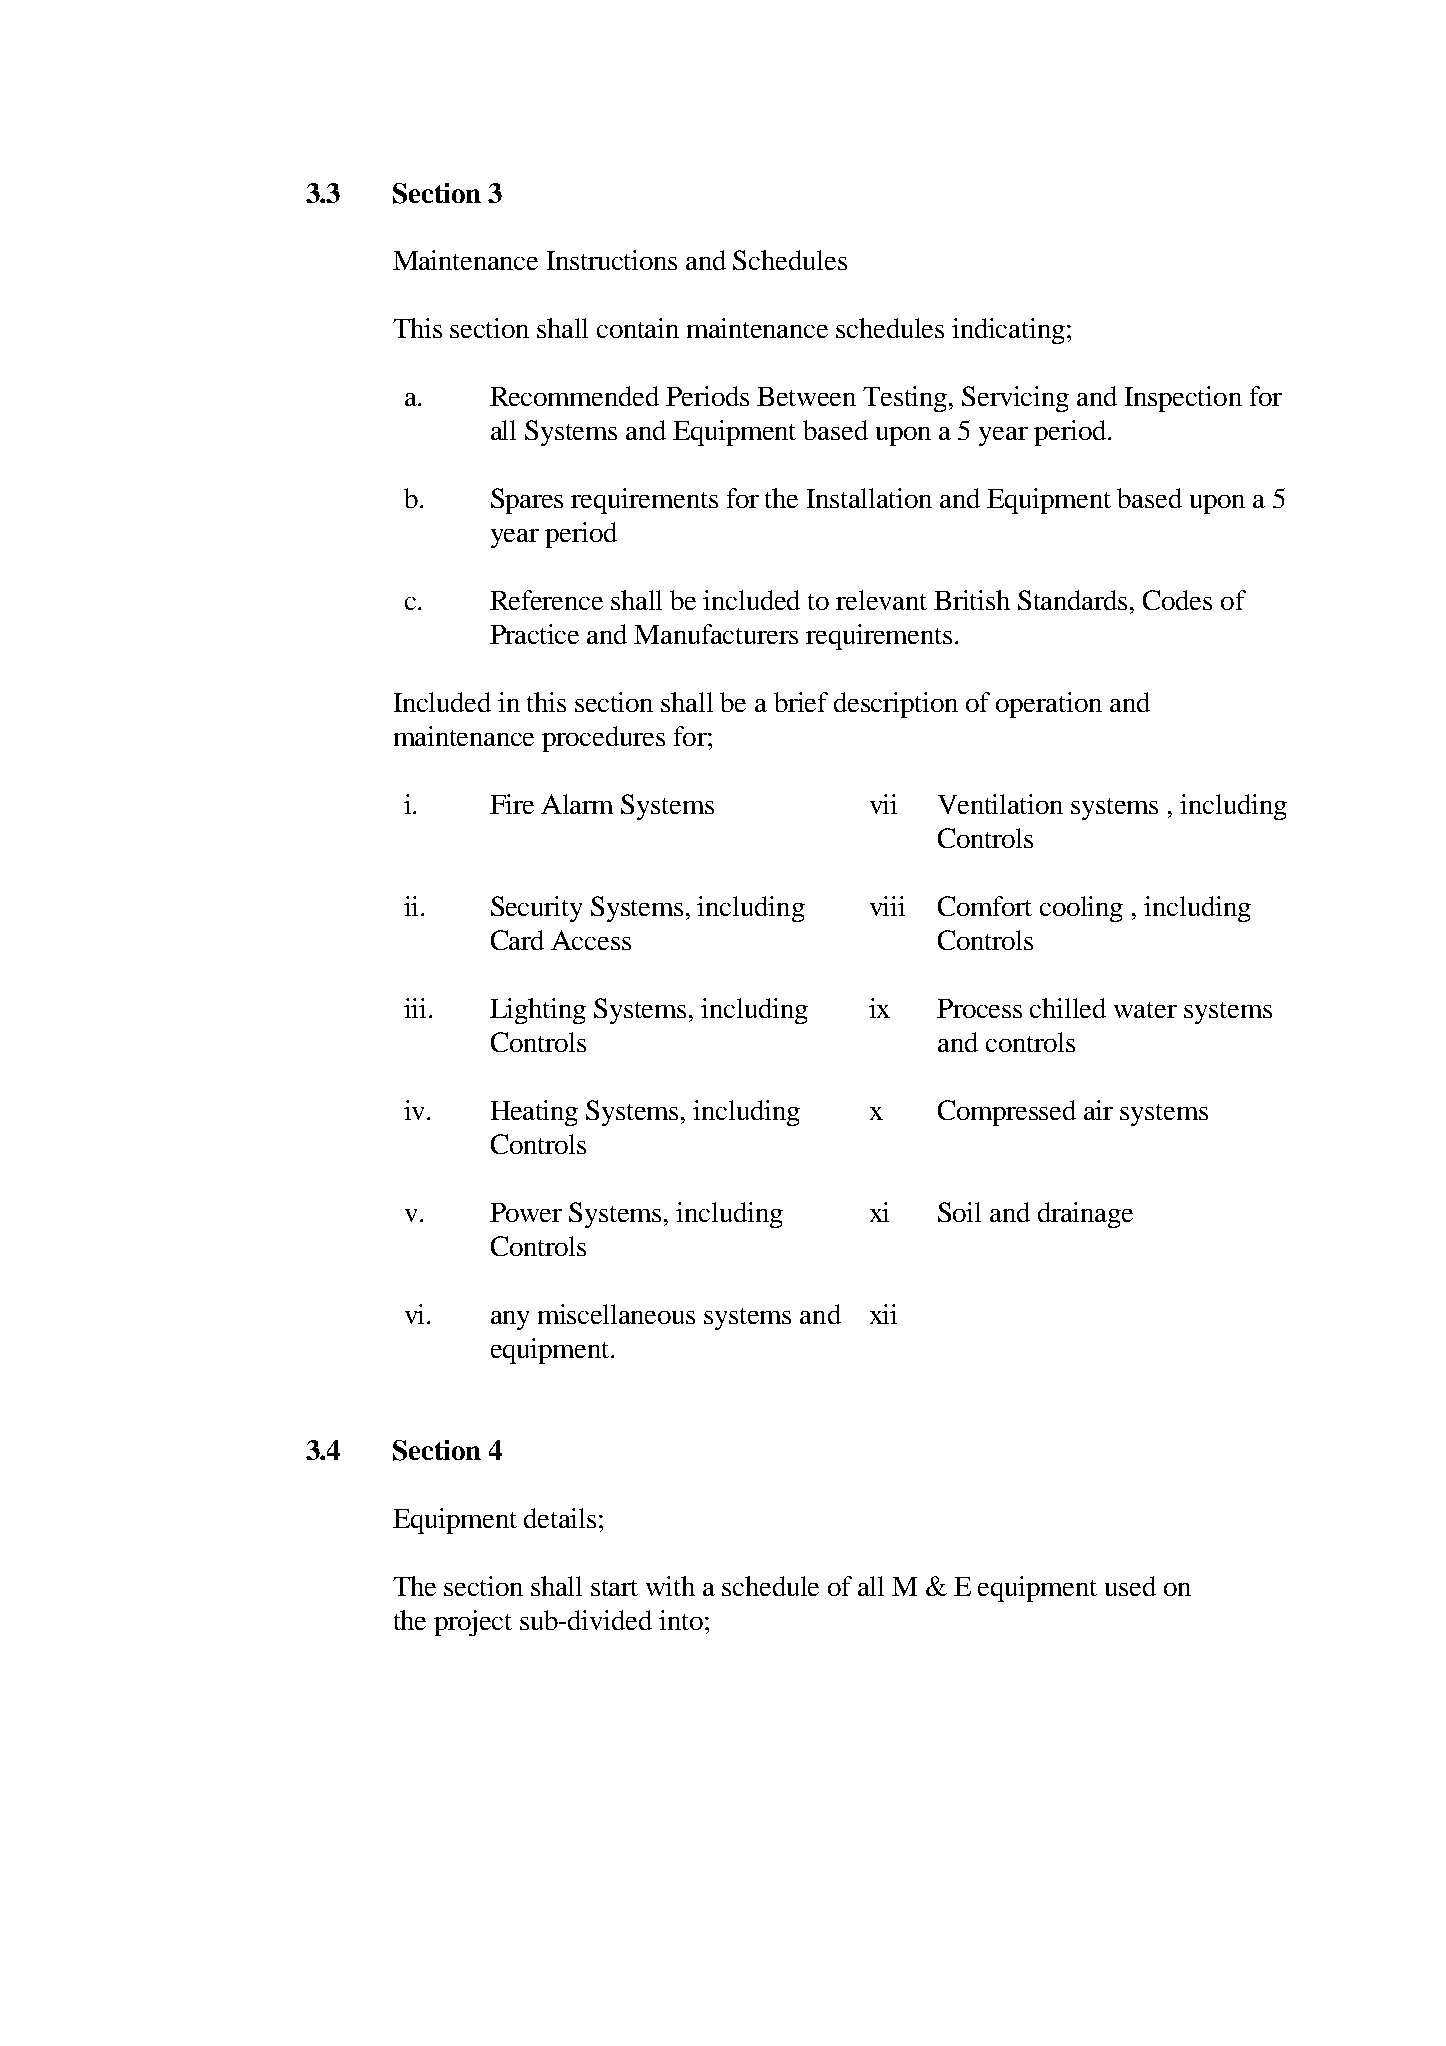  Describe the element at coordinates (1008, 331) in the document. I see `indicating` at that location.
